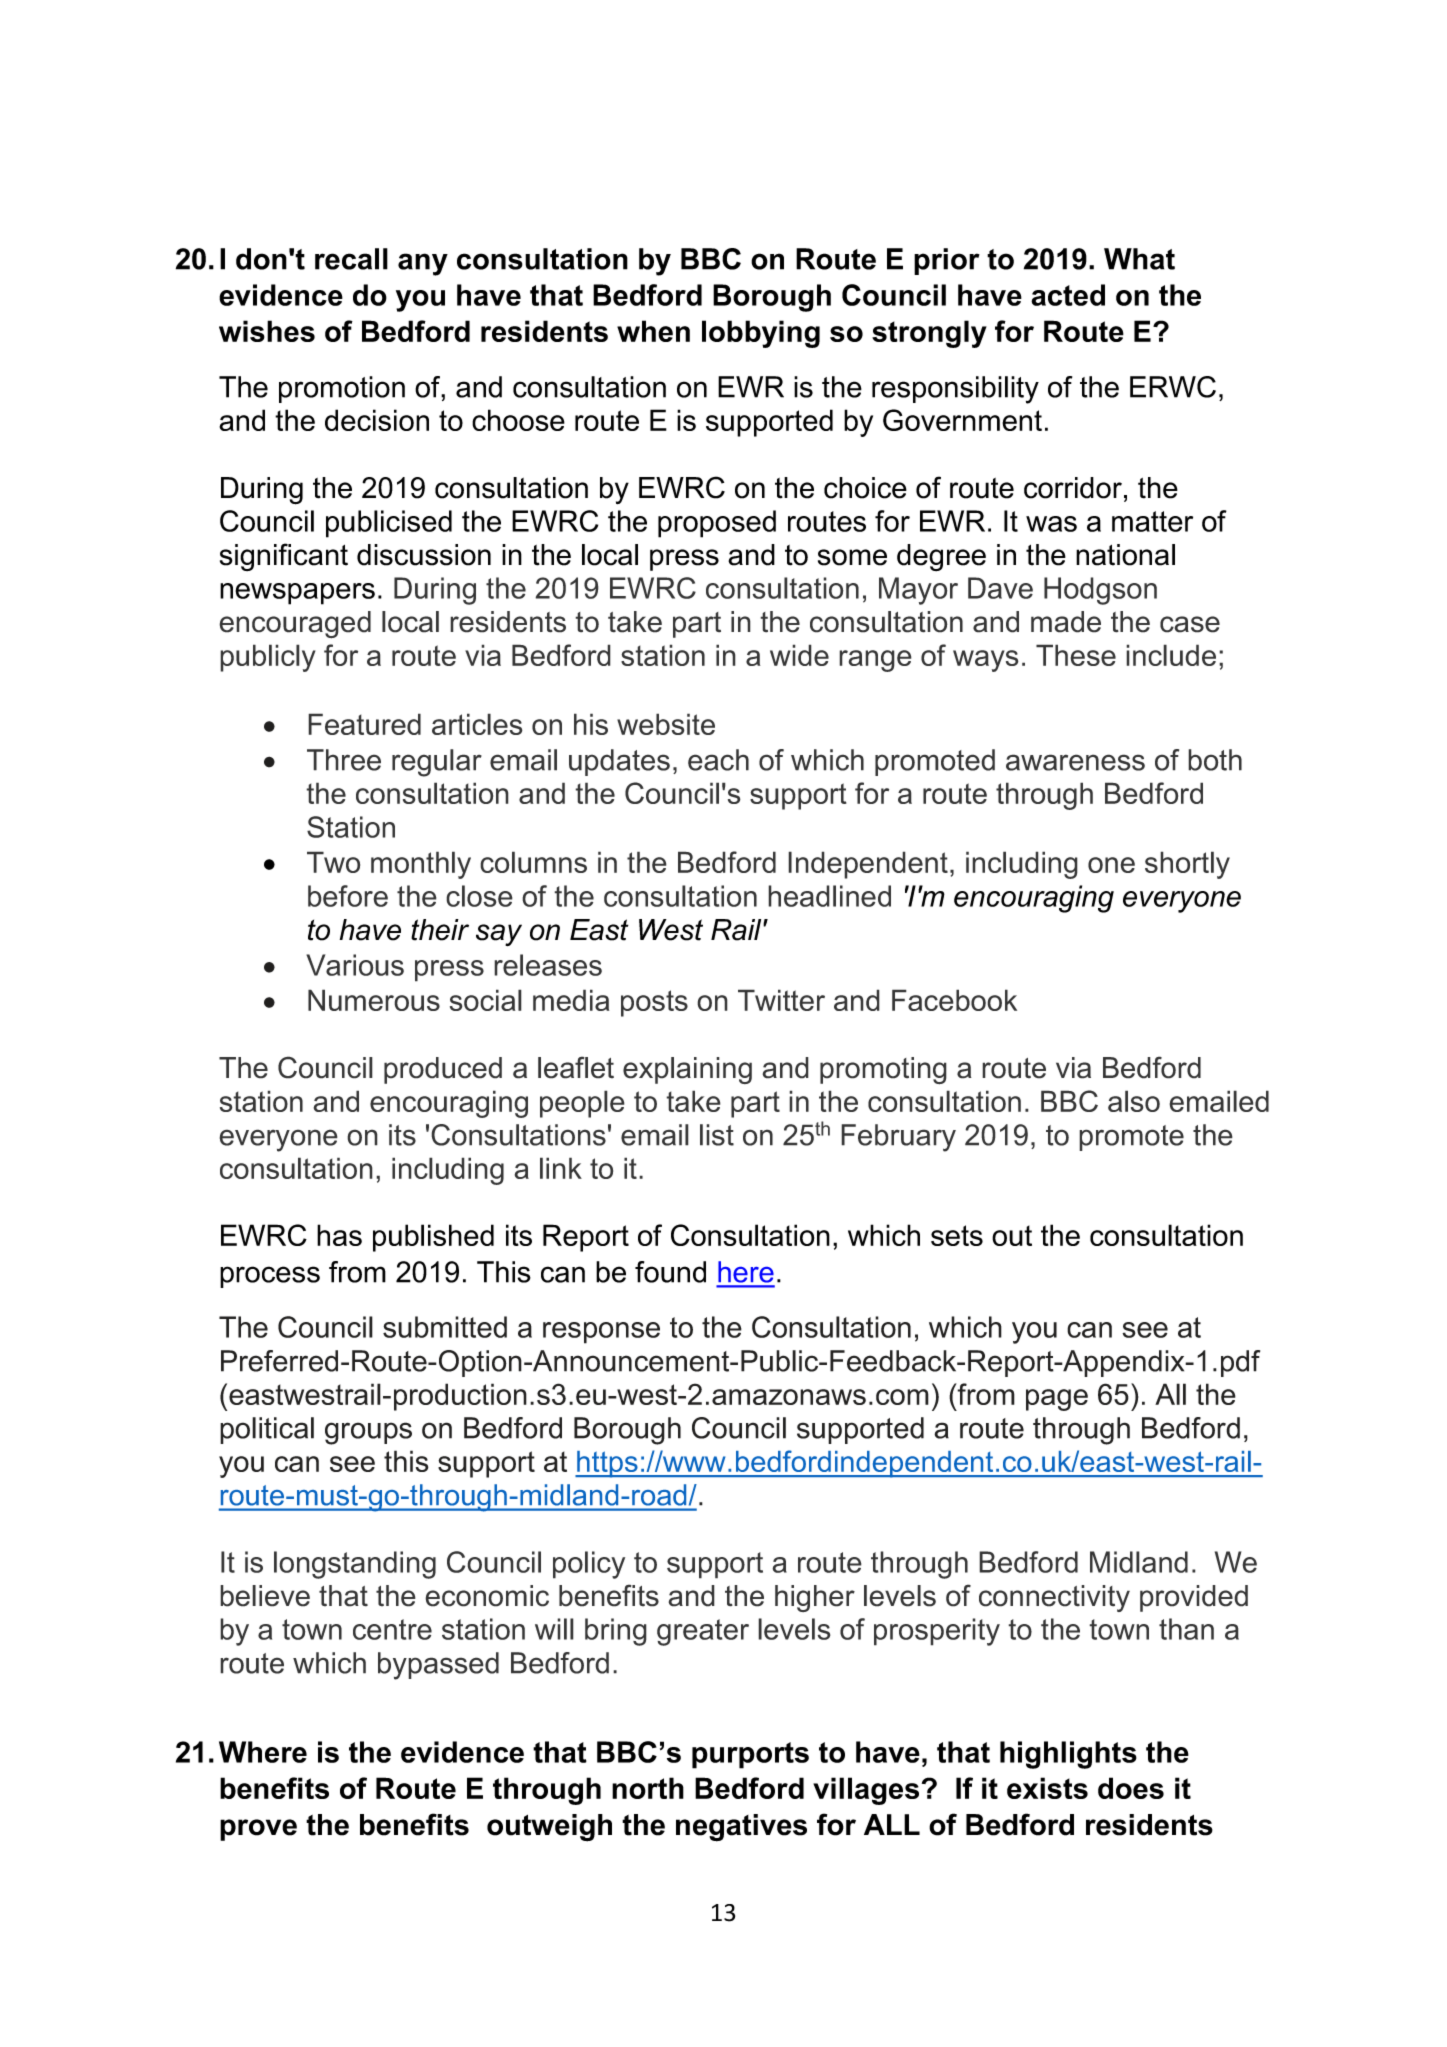  What do you see at coordinates (750, 1755) in the screenshot?
I see `purports` at bounding box center [750, 1755].
